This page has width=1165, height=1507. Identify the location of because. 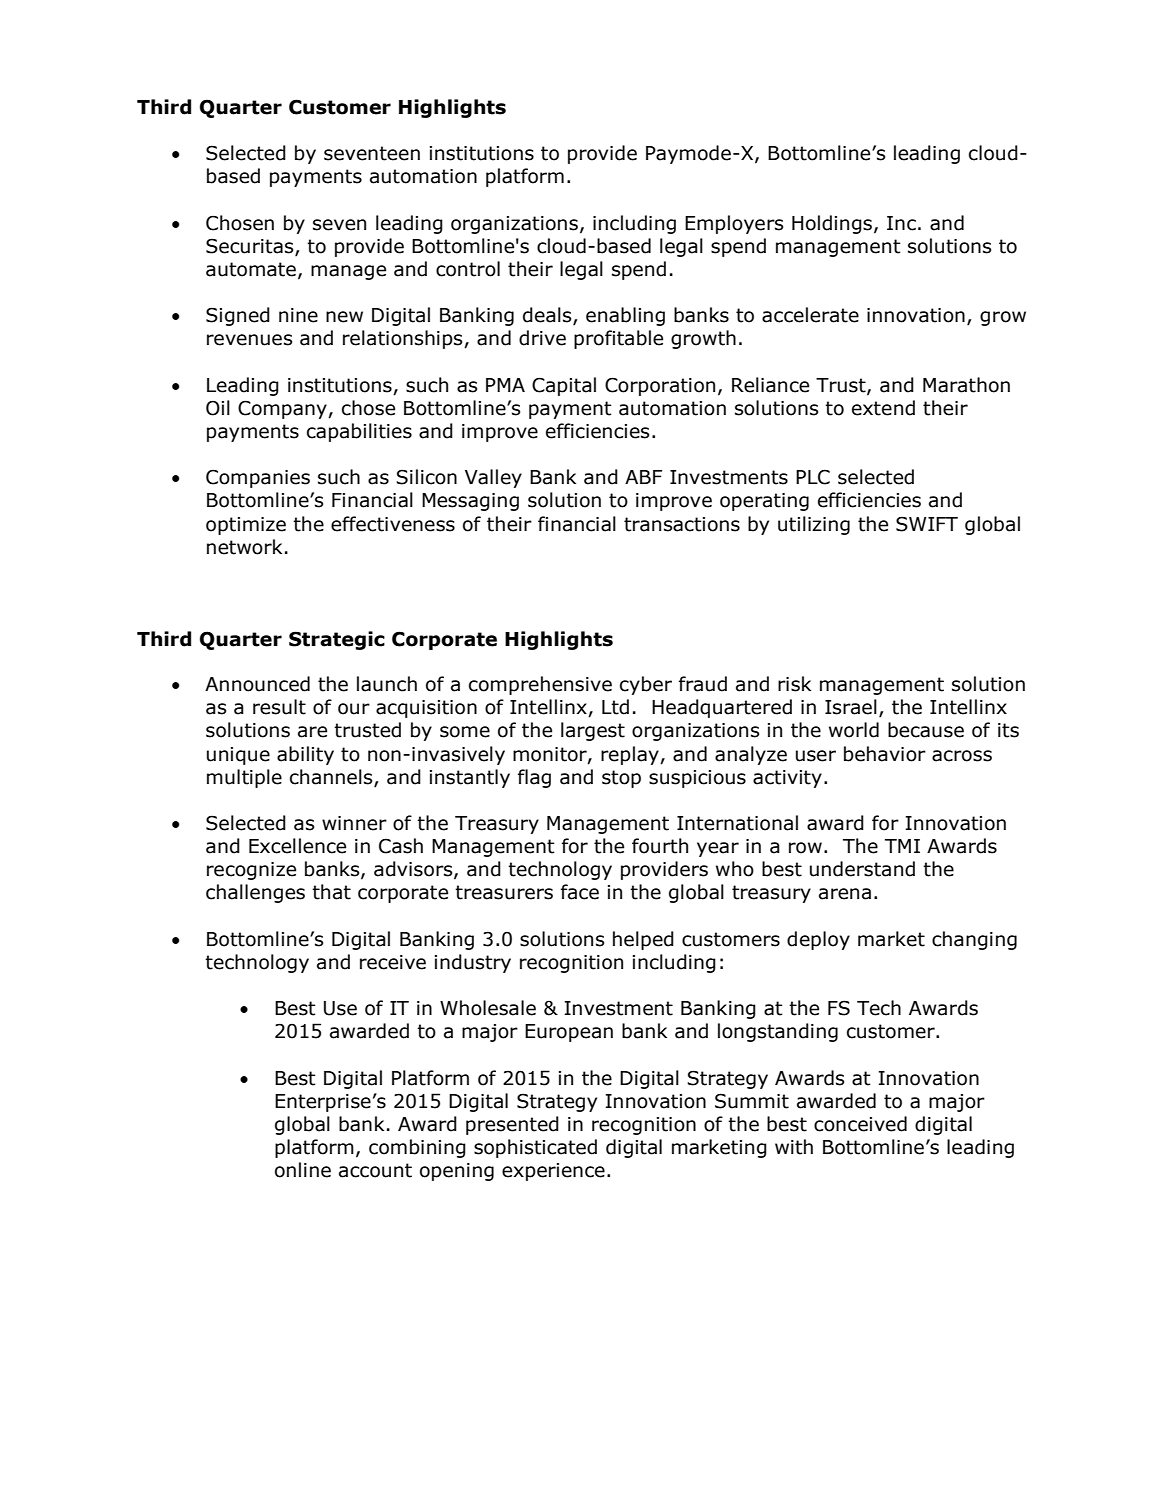
(926, 730).
